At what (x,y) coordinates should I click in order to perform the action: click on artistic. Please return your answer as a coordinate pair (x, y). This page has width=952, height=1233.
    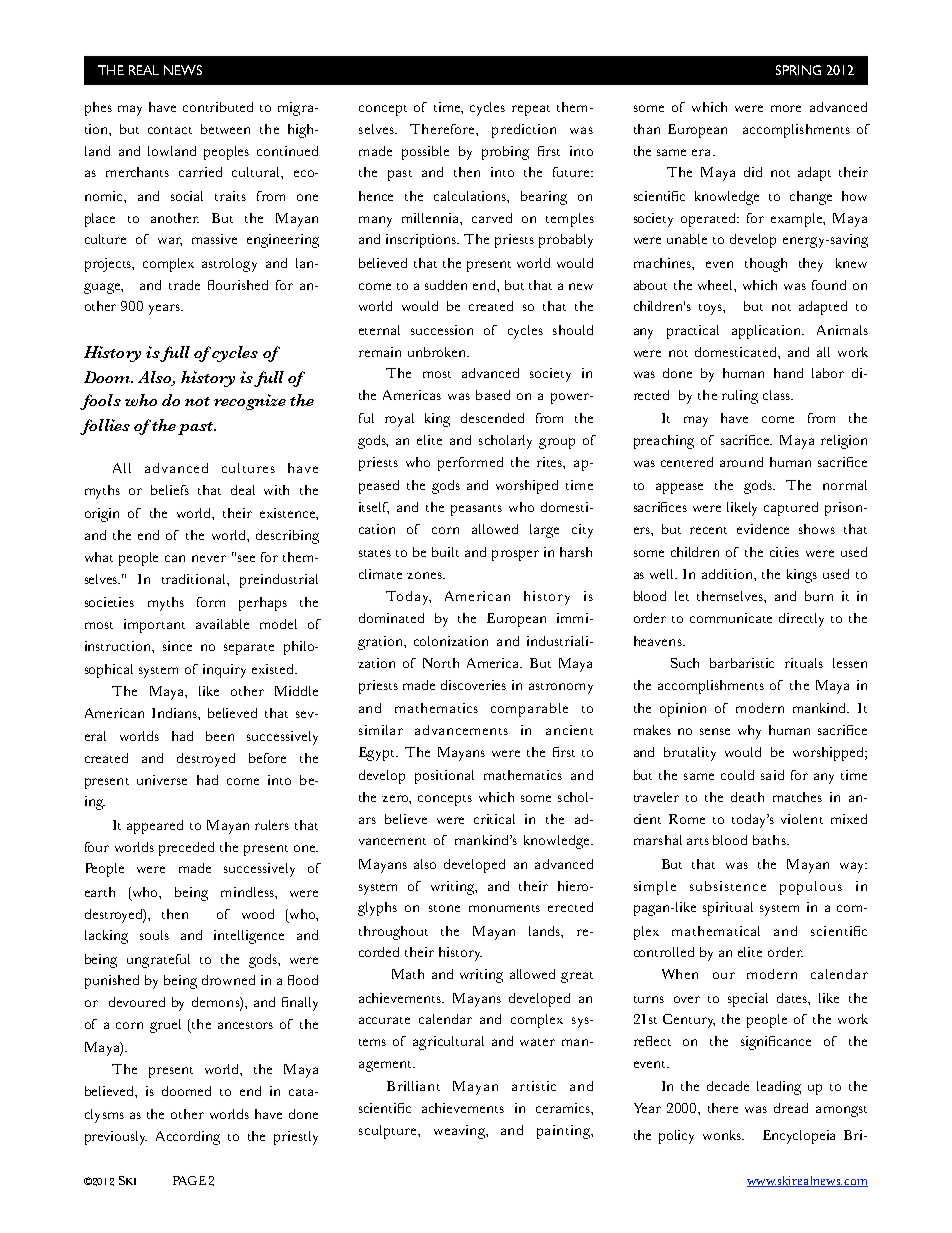
    Looking at the image, I should click on (534, 1086).
